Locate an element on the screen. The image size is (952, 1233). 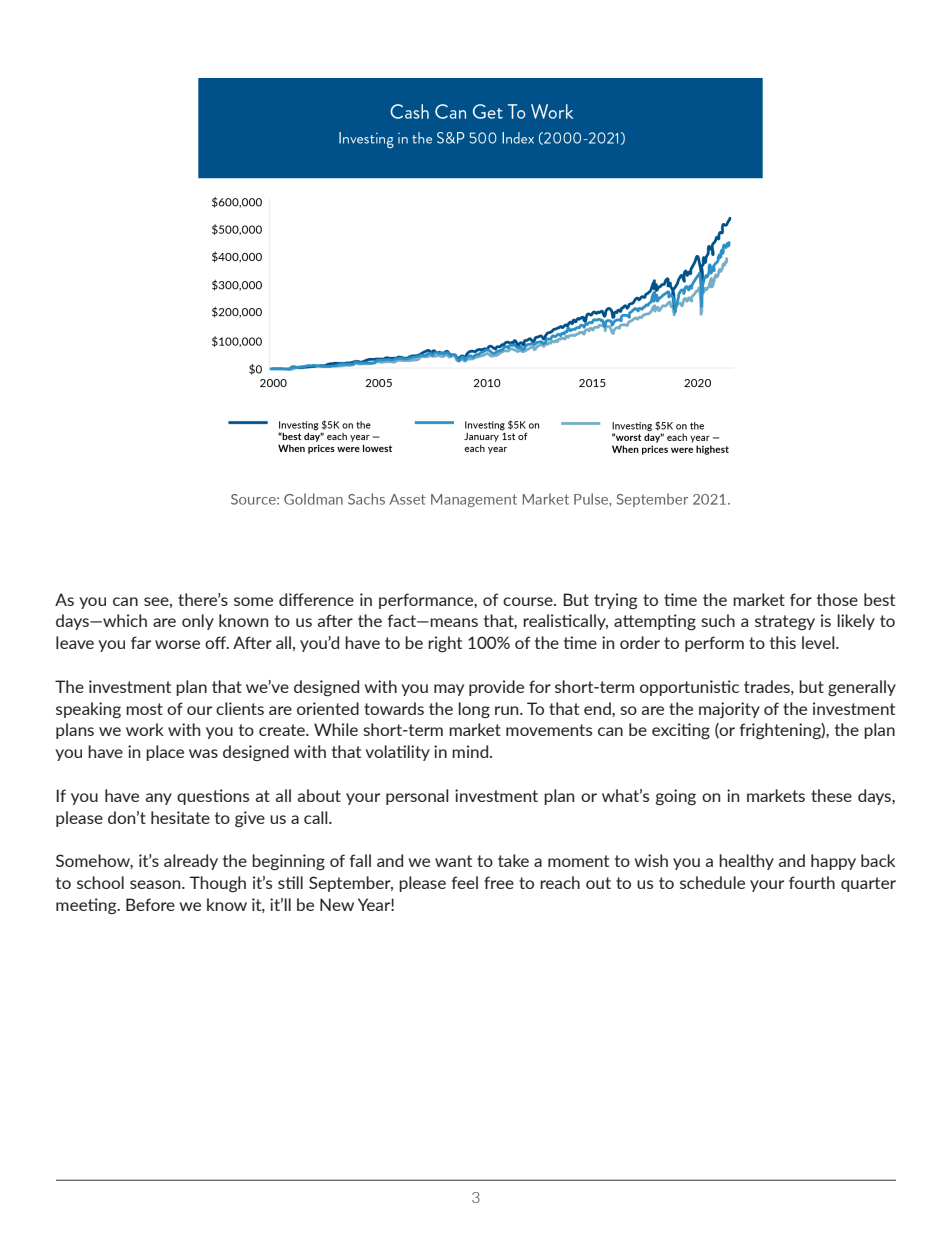
questions is located at coordinates (213, 797).
